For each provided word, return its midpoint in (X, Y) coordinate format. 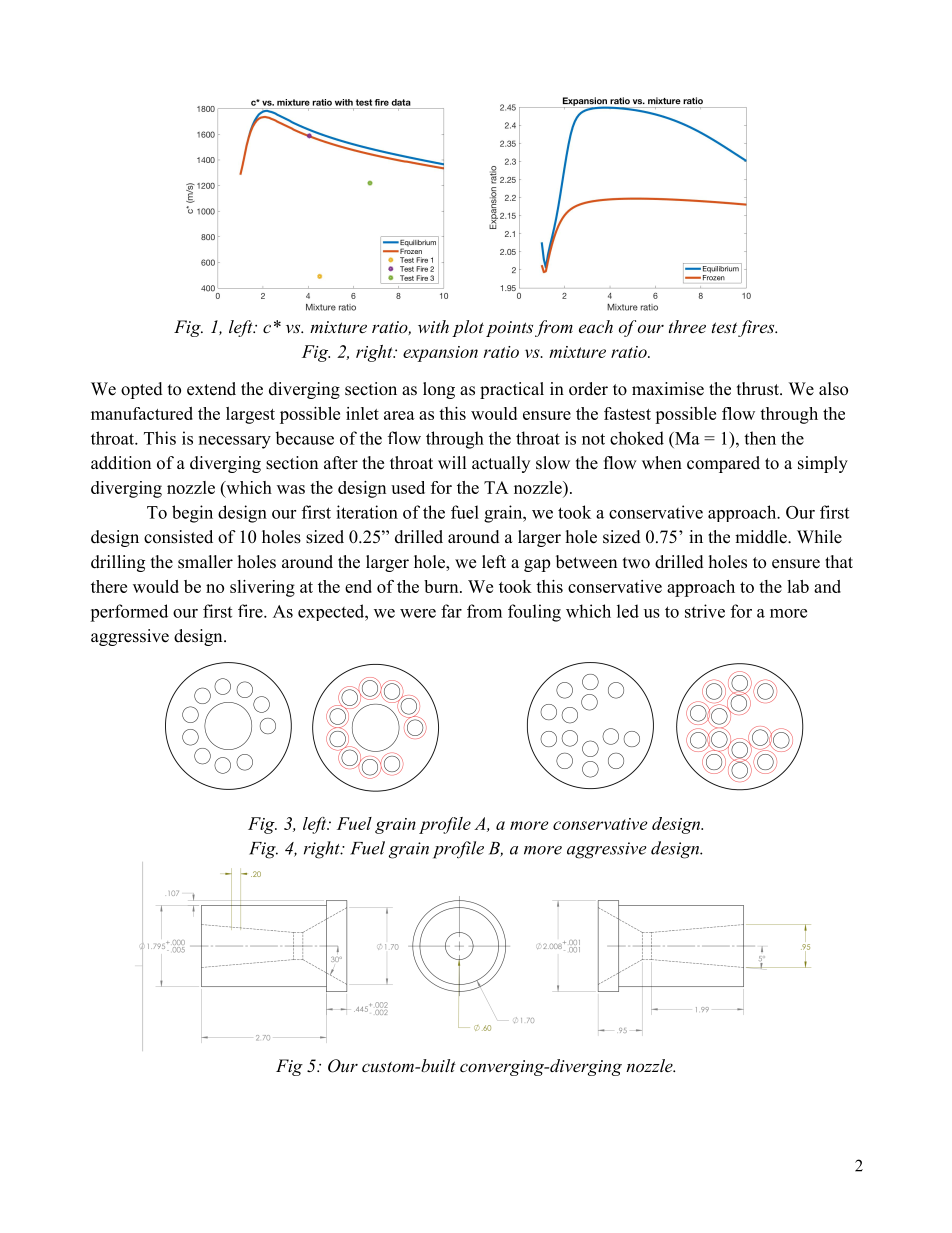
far (451, 611)
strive (705, 611)
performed (129, 613)
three (687, 326)
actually (501, 464)
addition (121, 463)
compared (723, 464)
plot (468, 328)
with (433, 326)
